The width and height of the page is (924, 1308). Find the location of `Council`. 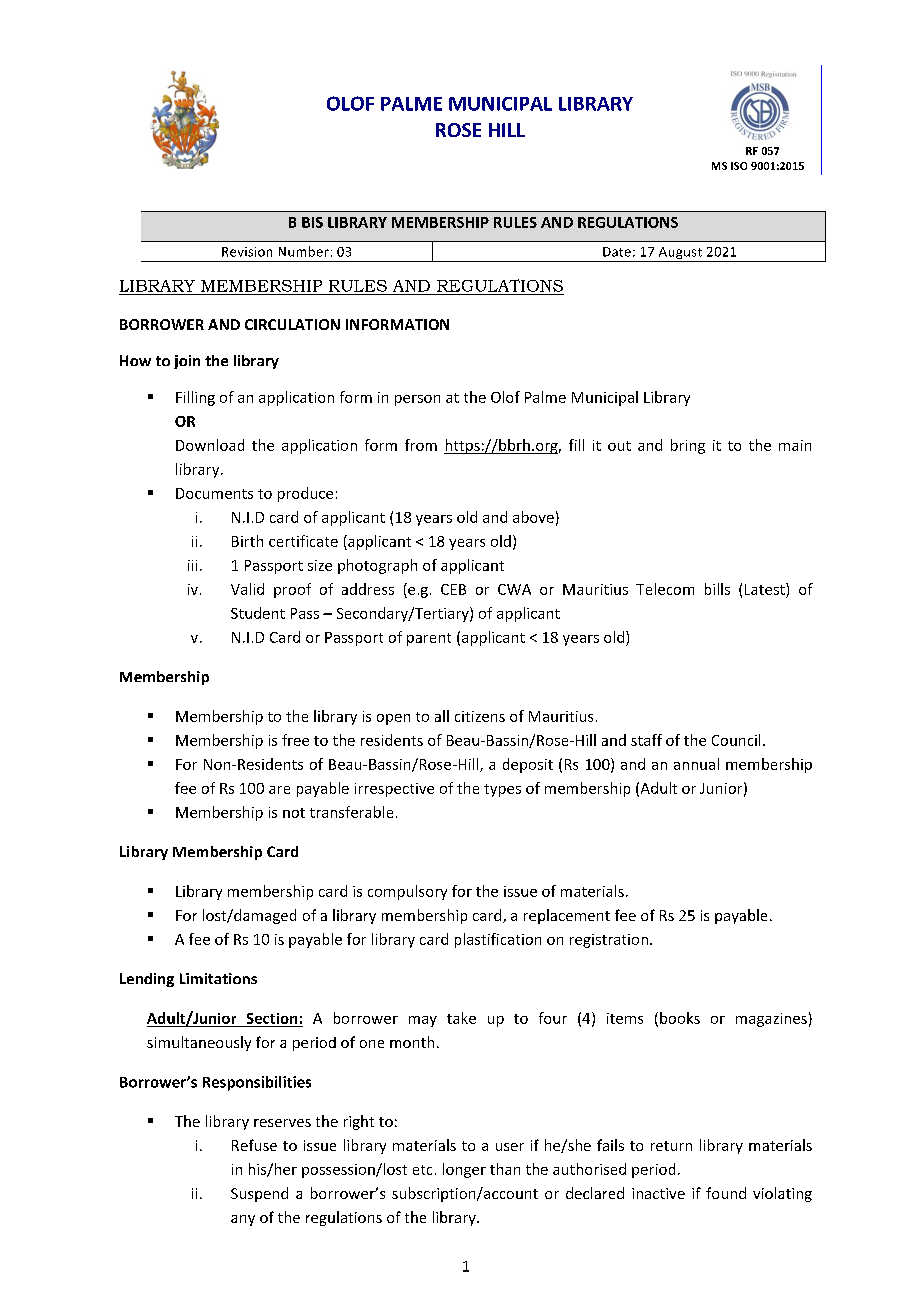

Council is located at coordinates (736, 740).
